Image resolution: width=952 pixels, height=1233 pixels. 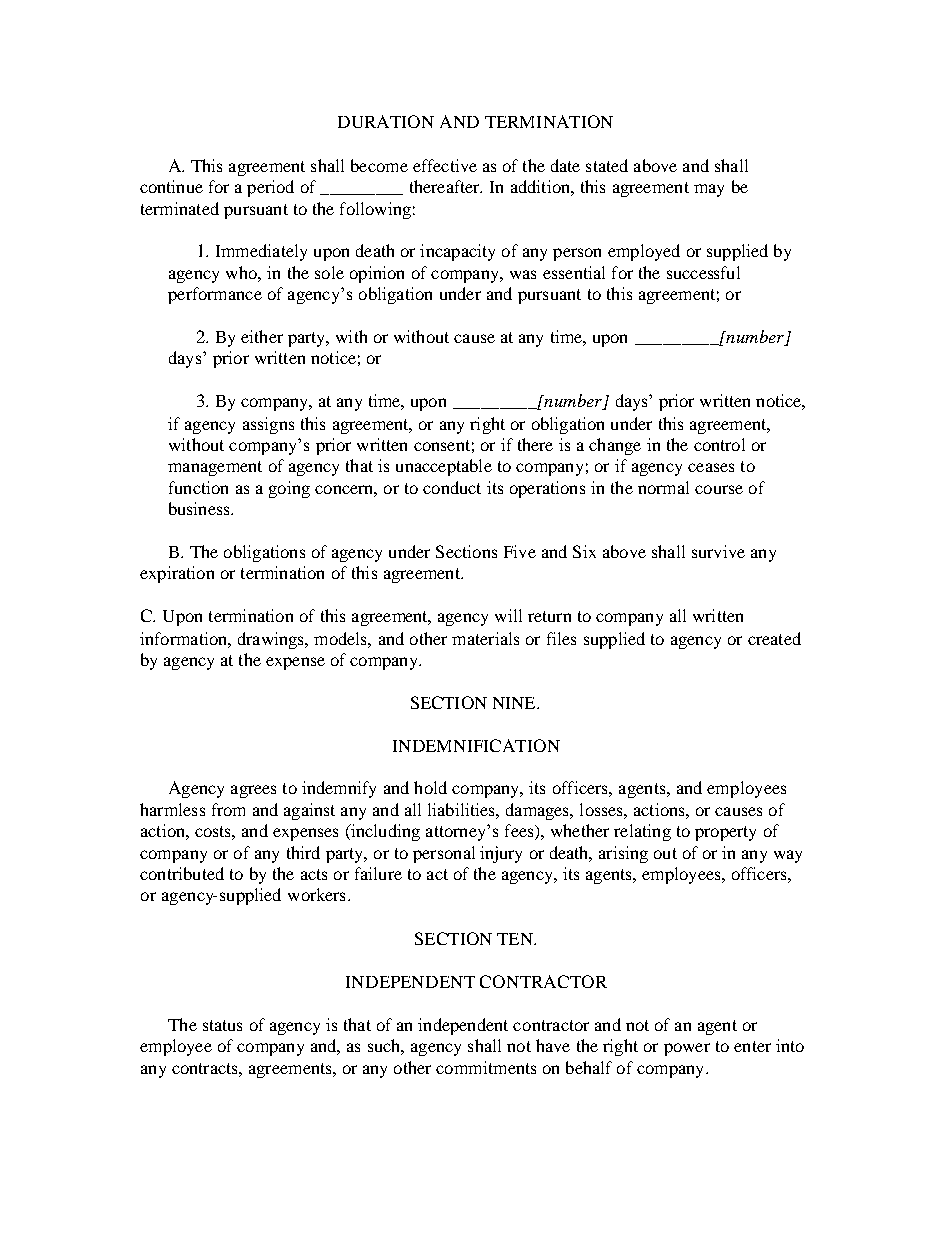 I want to click on either, so click(x=262, y=336).
